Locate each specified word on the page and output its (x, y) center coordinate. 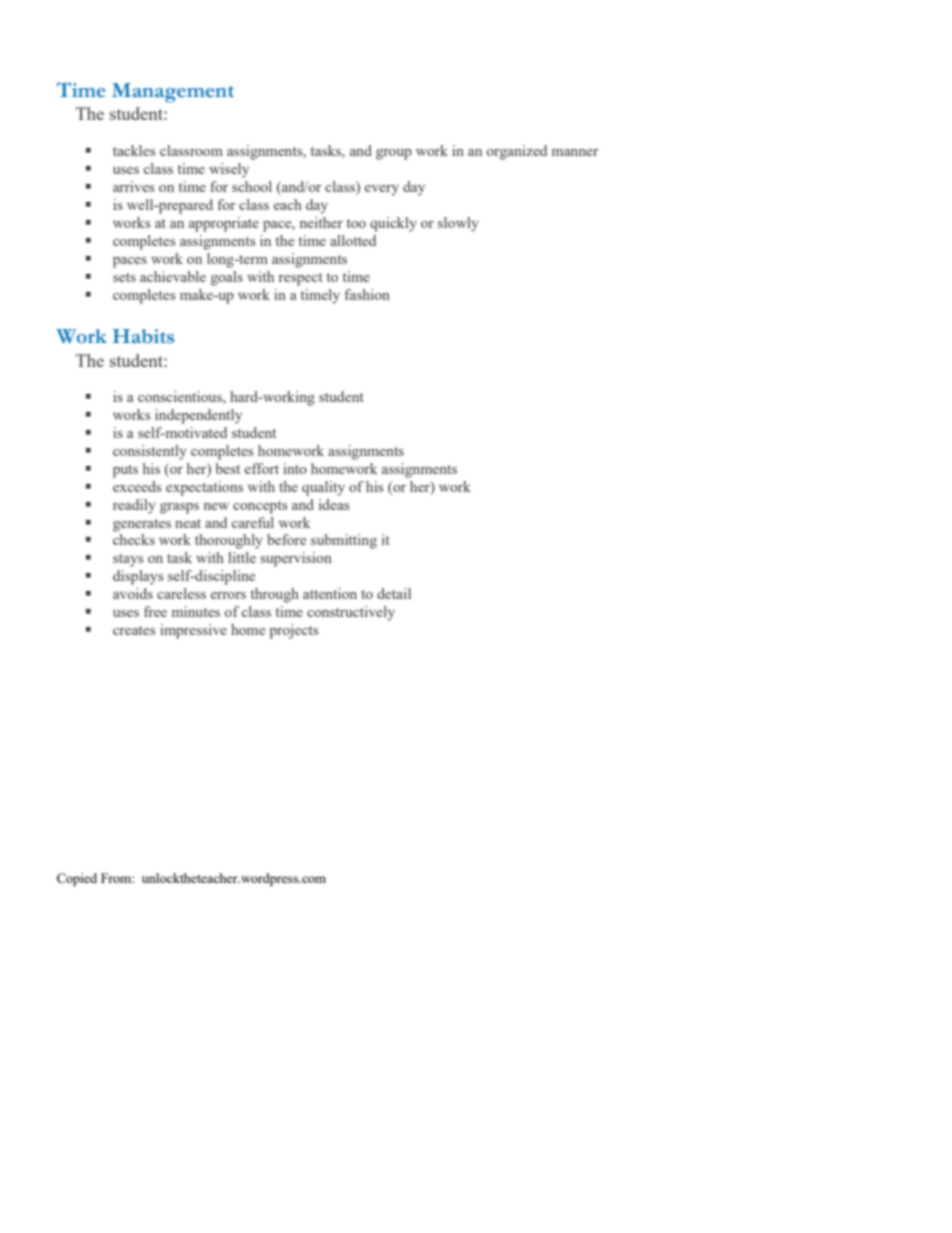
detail (394, 593)
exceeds (137, 486)
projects (293, 631)
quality (323, 488)
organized (517, 152)
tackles (134, 150)
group (394, 154)
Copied (77, 879)
